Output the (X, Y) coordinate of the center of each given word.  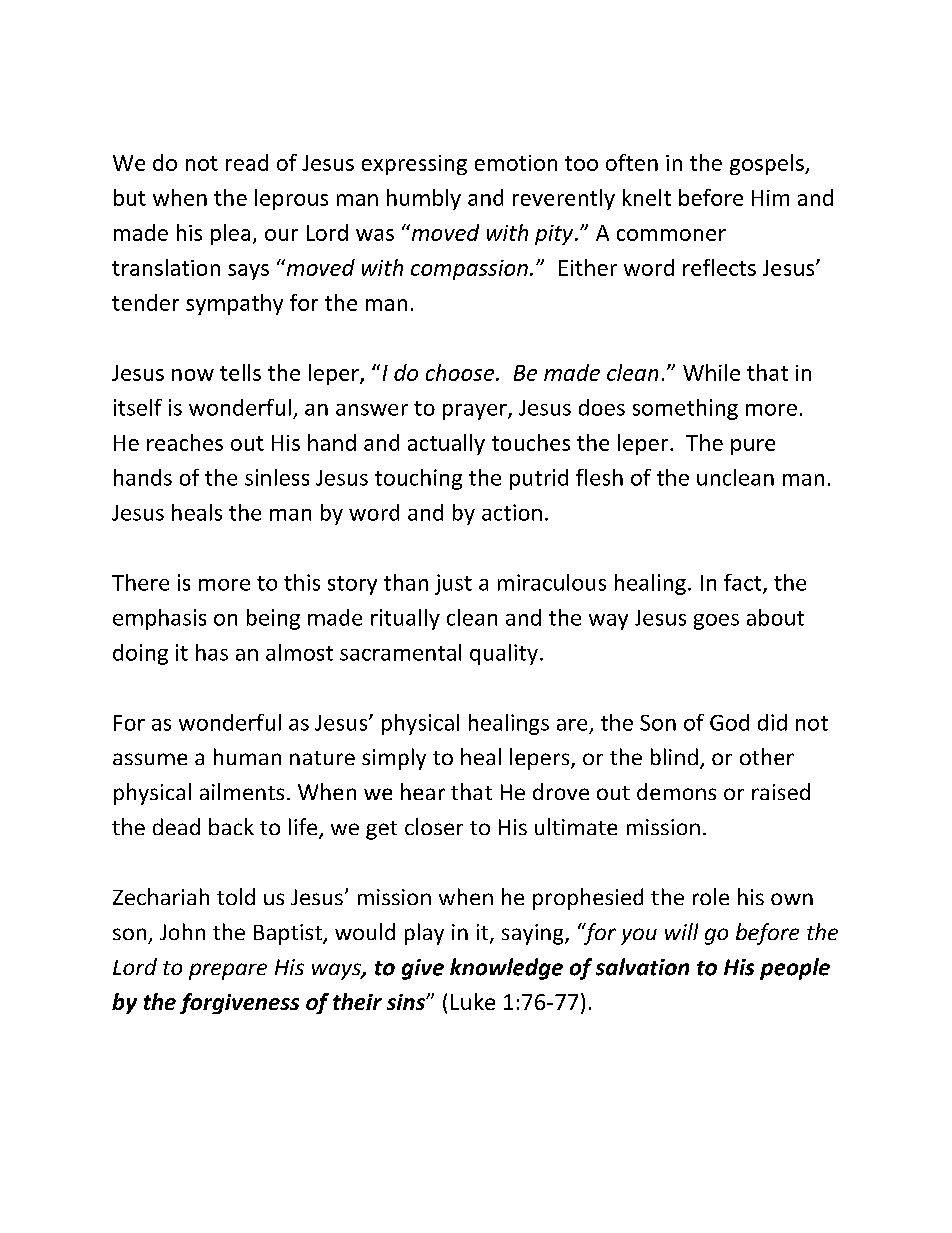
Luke (473, 1001)
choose (461, 372)
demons (676, 791)
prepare (228, 971)
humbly (424, 199)
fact (744, 583)
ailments (242, 791)
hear (423, 791)
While (711, 372)
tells (240, 372)
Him (770, 198)
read (247, 162)
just (453, 584)
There (140, 582)
